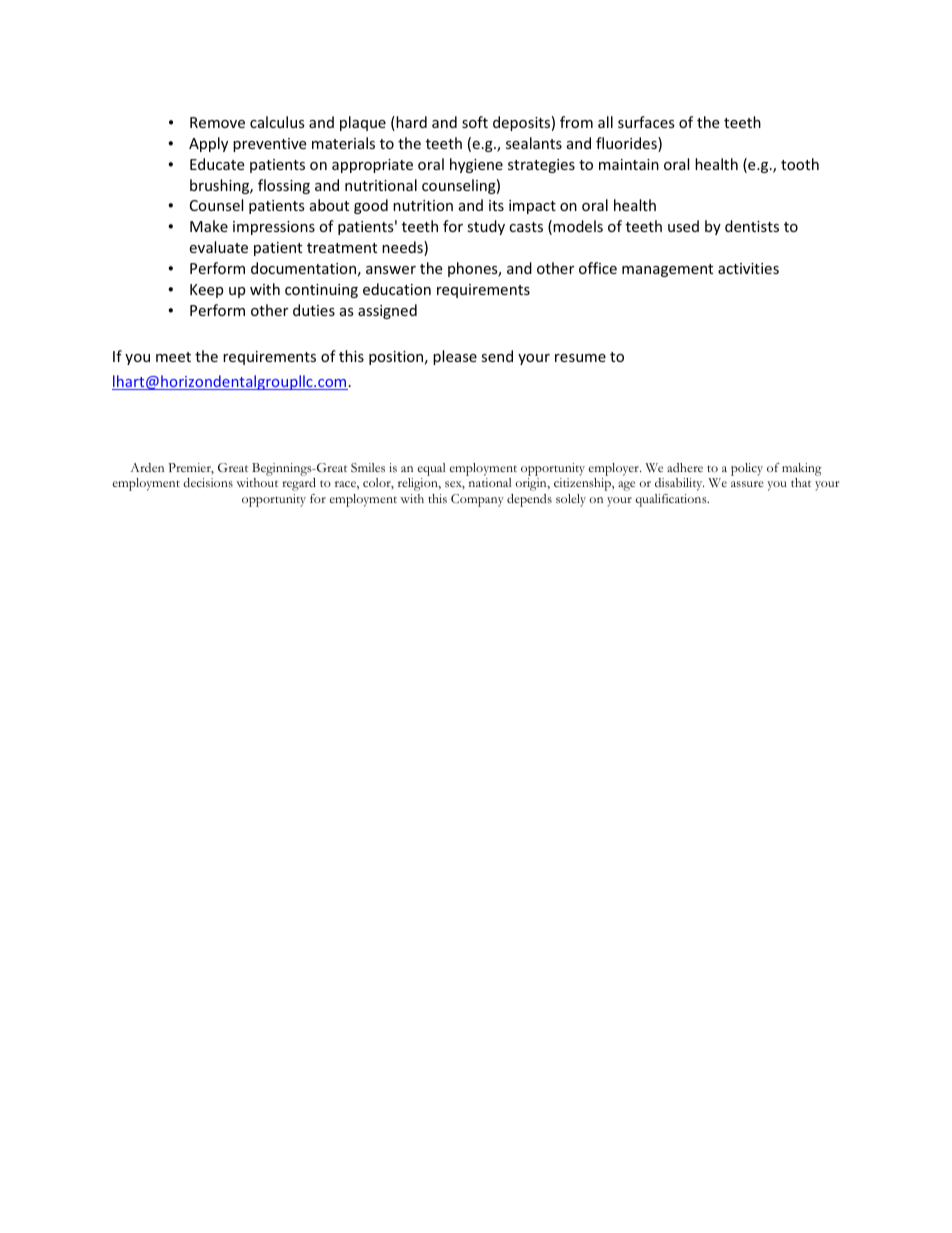  What do you see at coordinates (646, 122) in the page?
I see `surfaces` at bounding box center [646, 122].
